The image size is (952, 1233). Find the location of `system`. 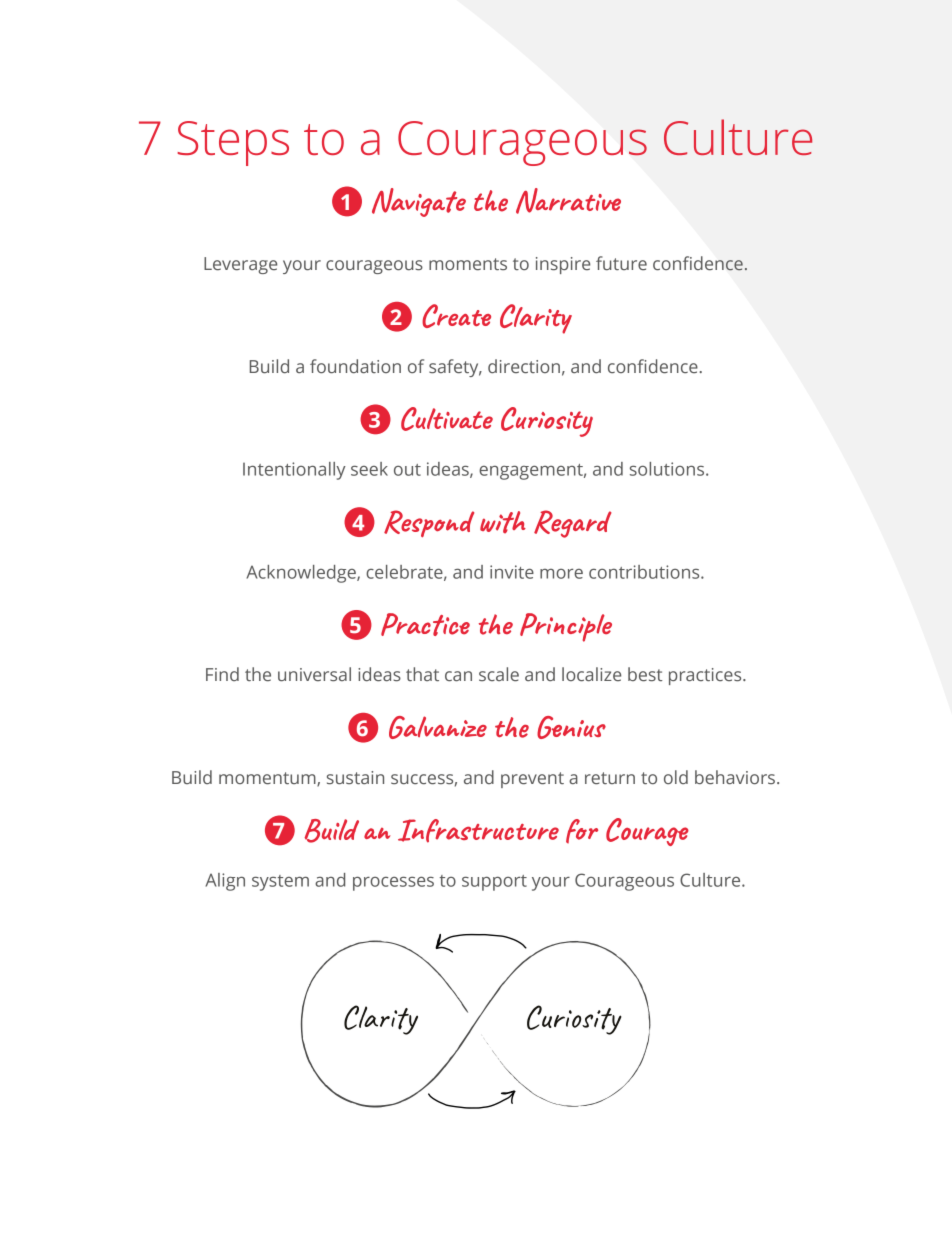

system is located at coordinates (280, 883).
